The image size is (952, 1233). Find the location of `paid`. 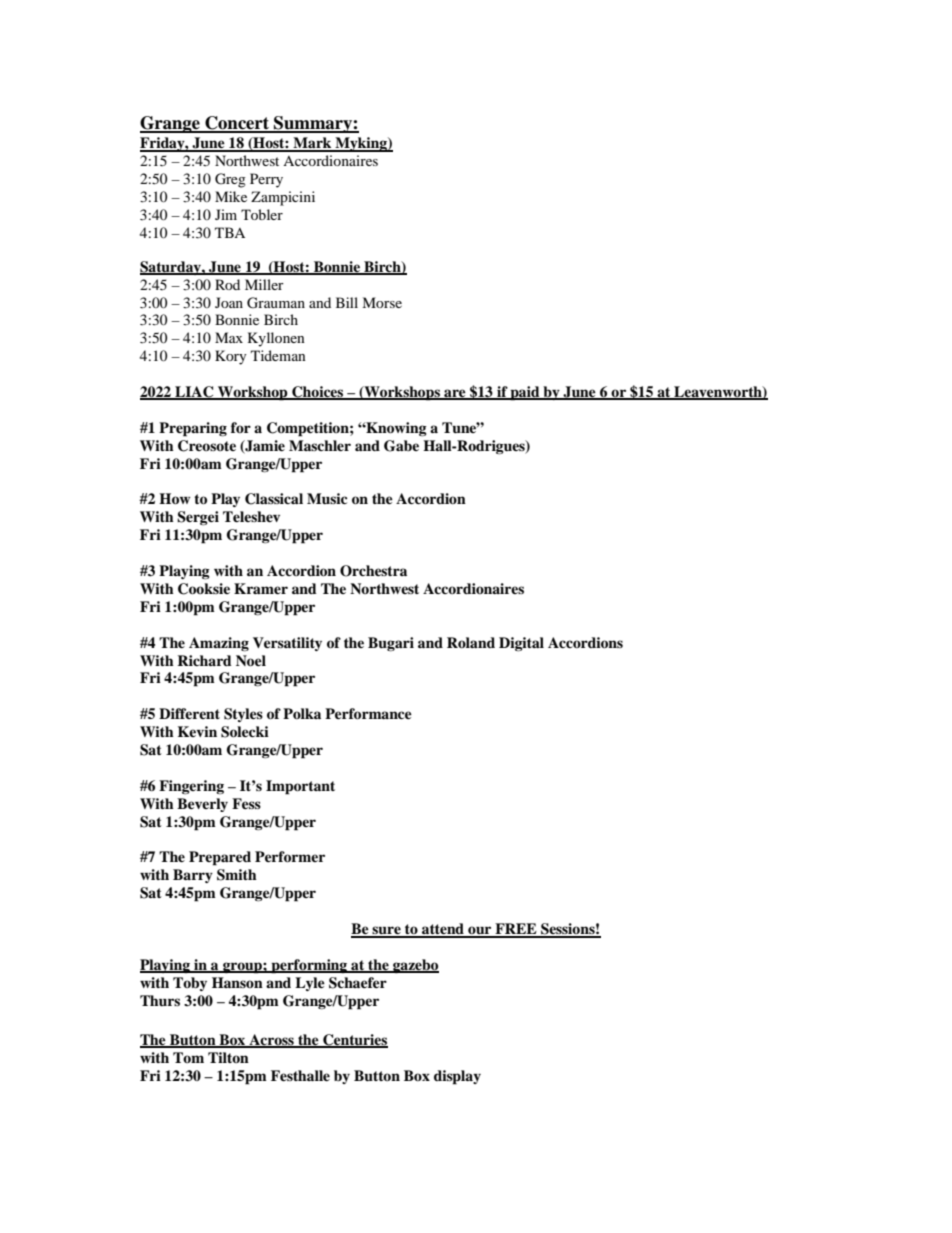

paid is located at coordinates (525, 393).
